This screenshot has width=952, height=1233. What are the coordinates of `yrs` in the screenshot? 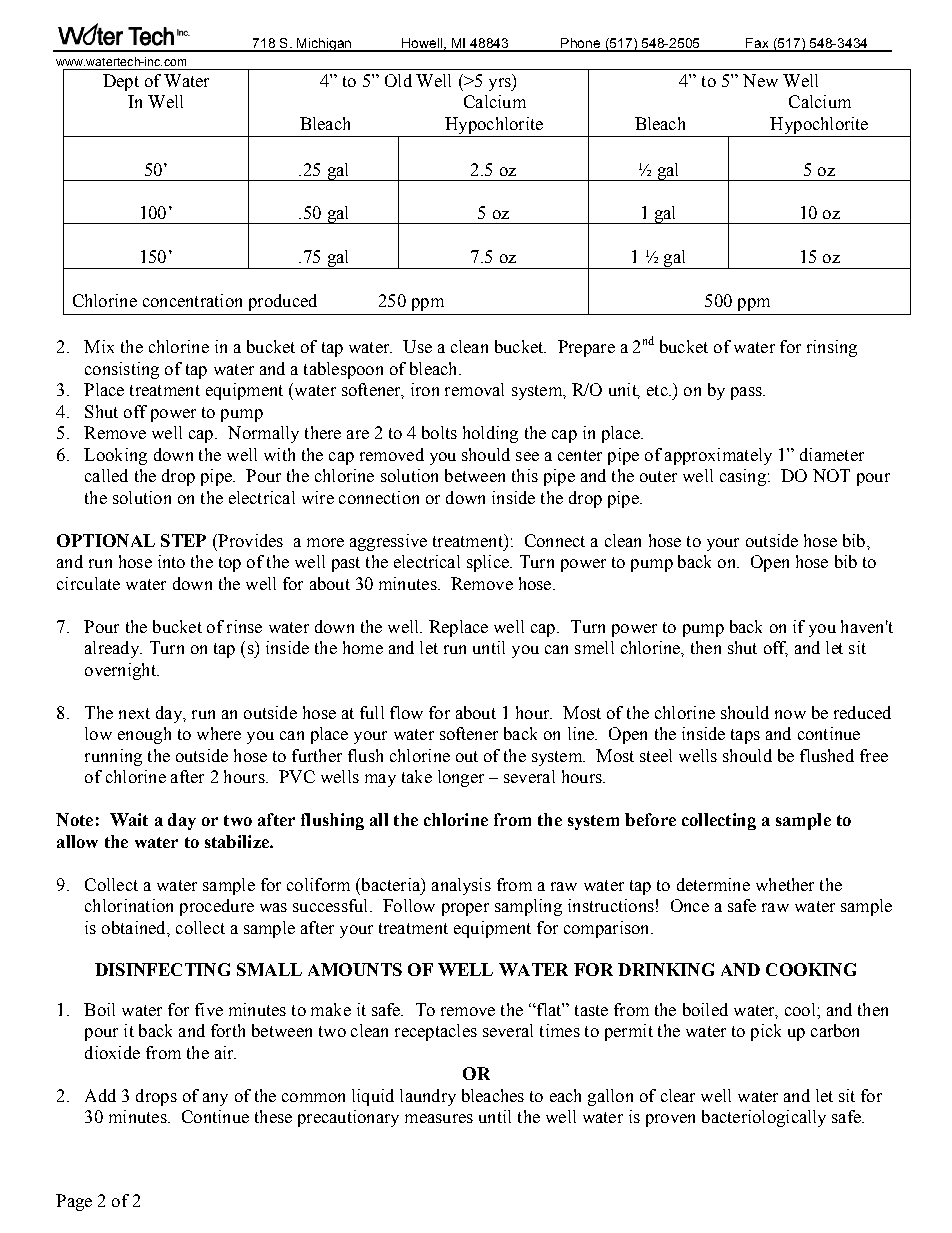 It's located at (501, 84).
